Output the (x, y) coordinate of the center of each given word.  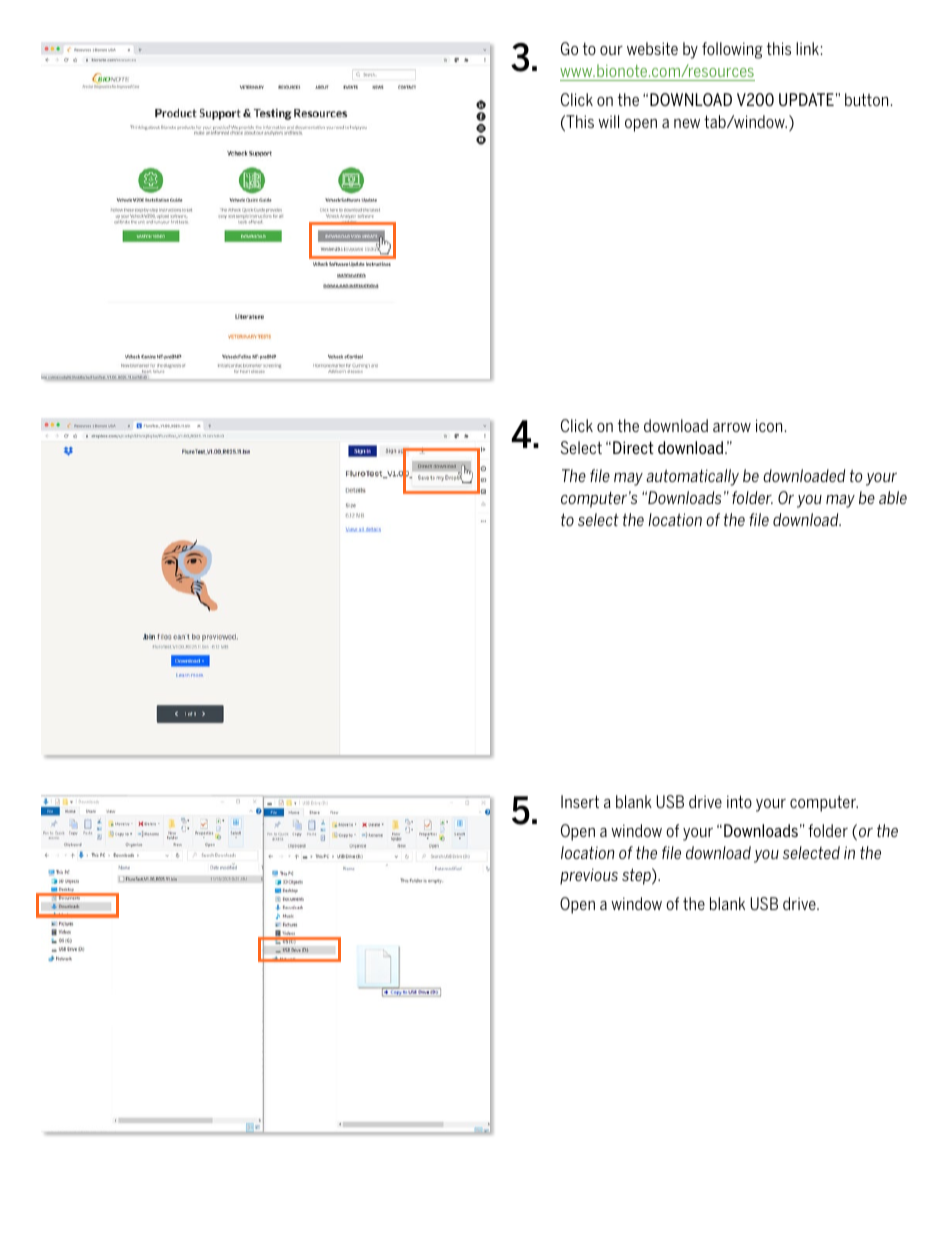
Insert (580, 801)
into (739, 801)
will (608, 121)
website (652, 48)
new (687, 123)
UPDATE (806, 99)
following (732, 50)
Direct (633, 447)
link (807, 48)
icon (769, 425)
